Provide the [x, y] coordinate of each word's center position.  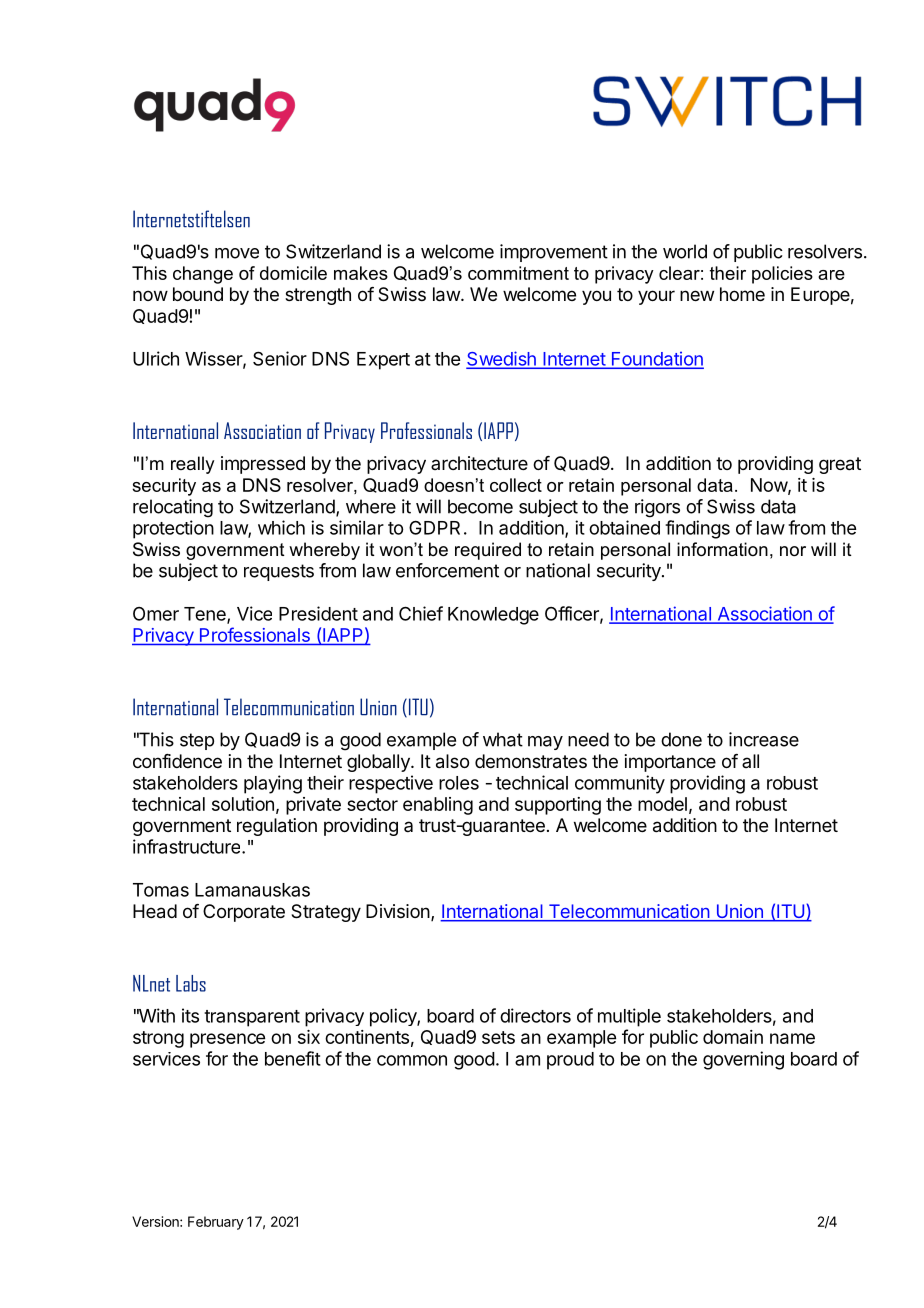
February [216, 1223]
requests [279, 572]
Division [398, 911]
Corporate [244, 913]
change [203, 275]
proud [570, 1061]
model [662, 804]
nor [793, 551]
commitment [518, 273]
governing [743, 1060]
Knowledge [493, 616]
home [742, 294]
